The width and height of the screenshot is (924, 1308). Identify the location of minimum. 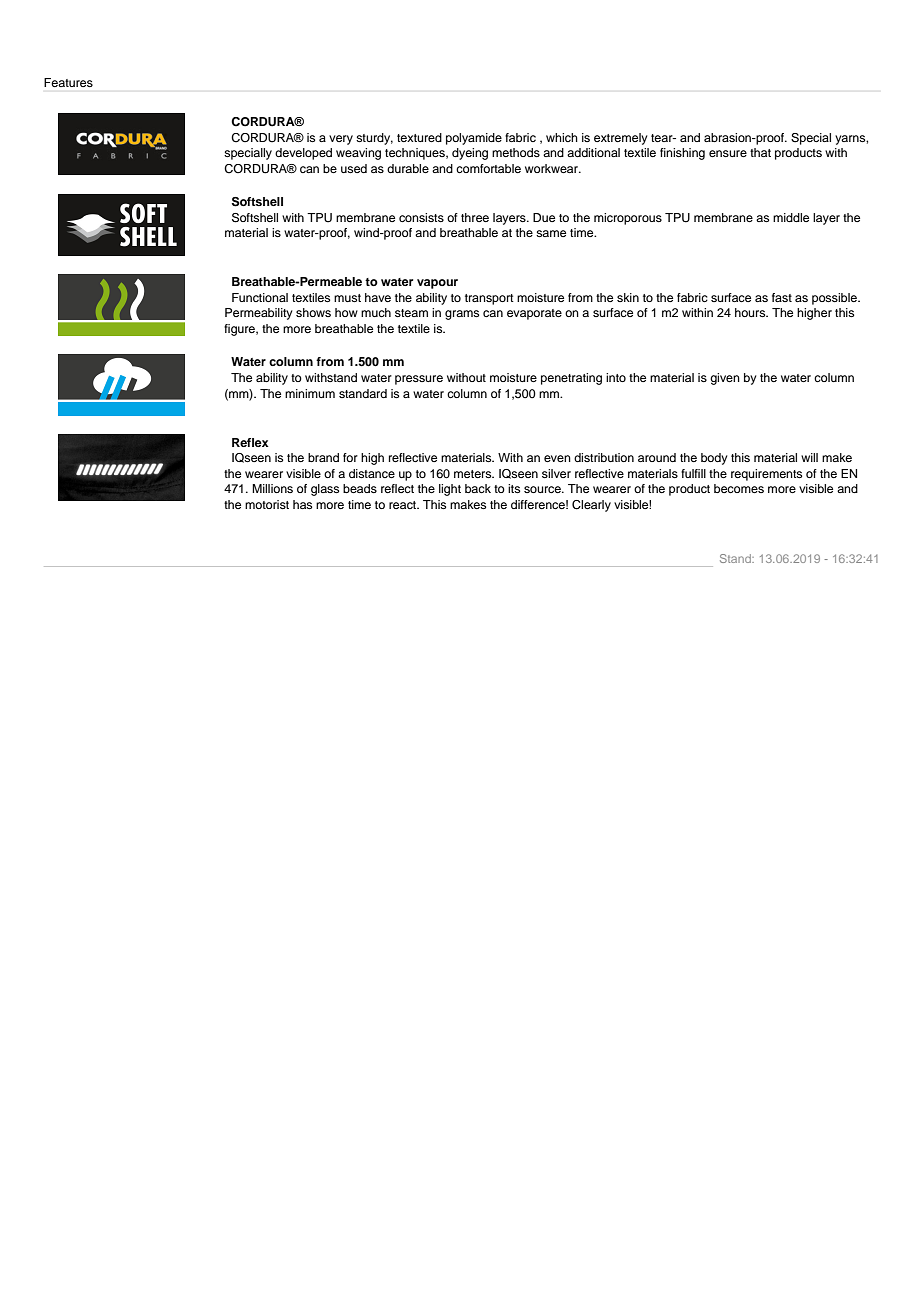
(310, 393).
